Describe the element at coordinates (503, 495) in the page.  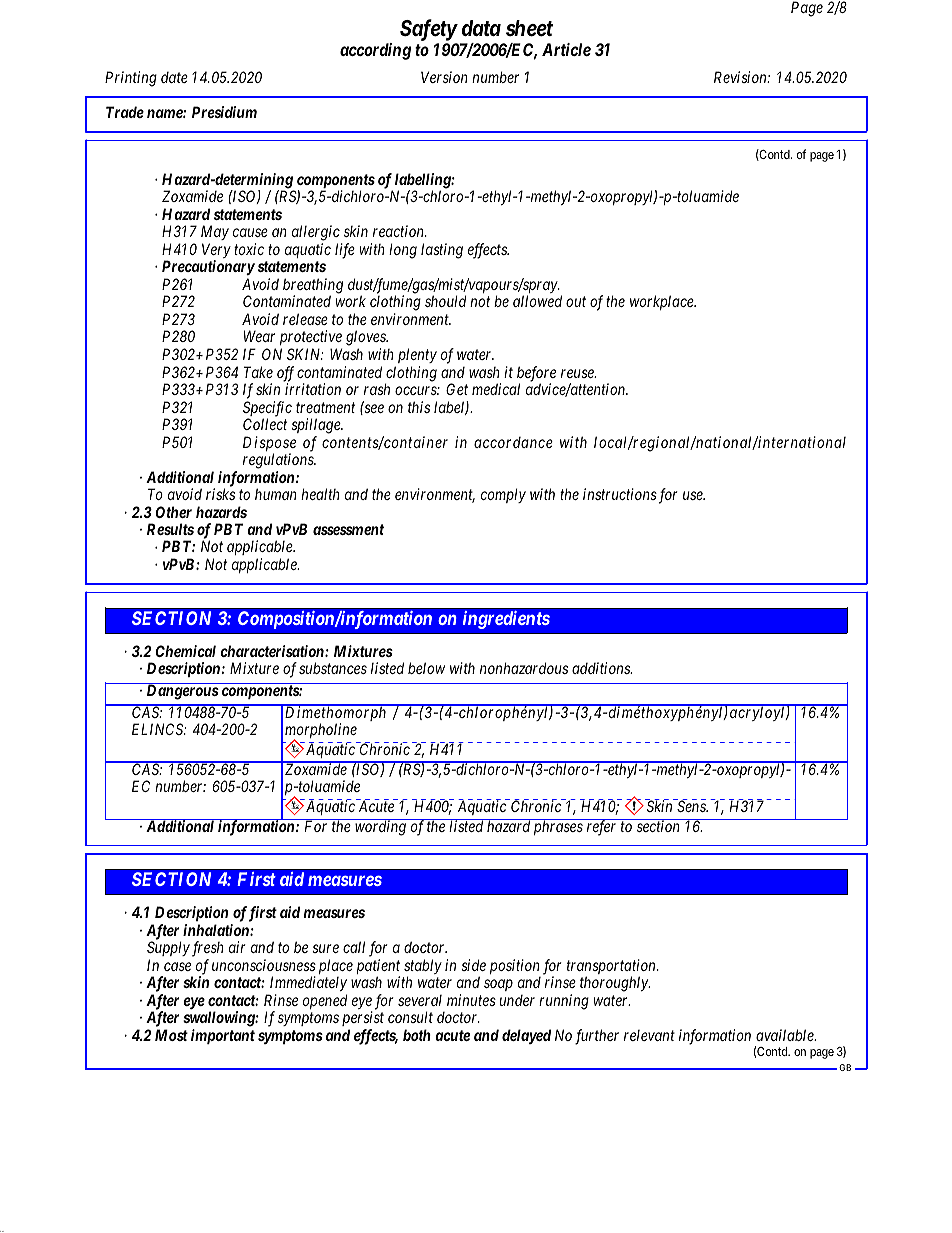
I see `comply` at that location.
